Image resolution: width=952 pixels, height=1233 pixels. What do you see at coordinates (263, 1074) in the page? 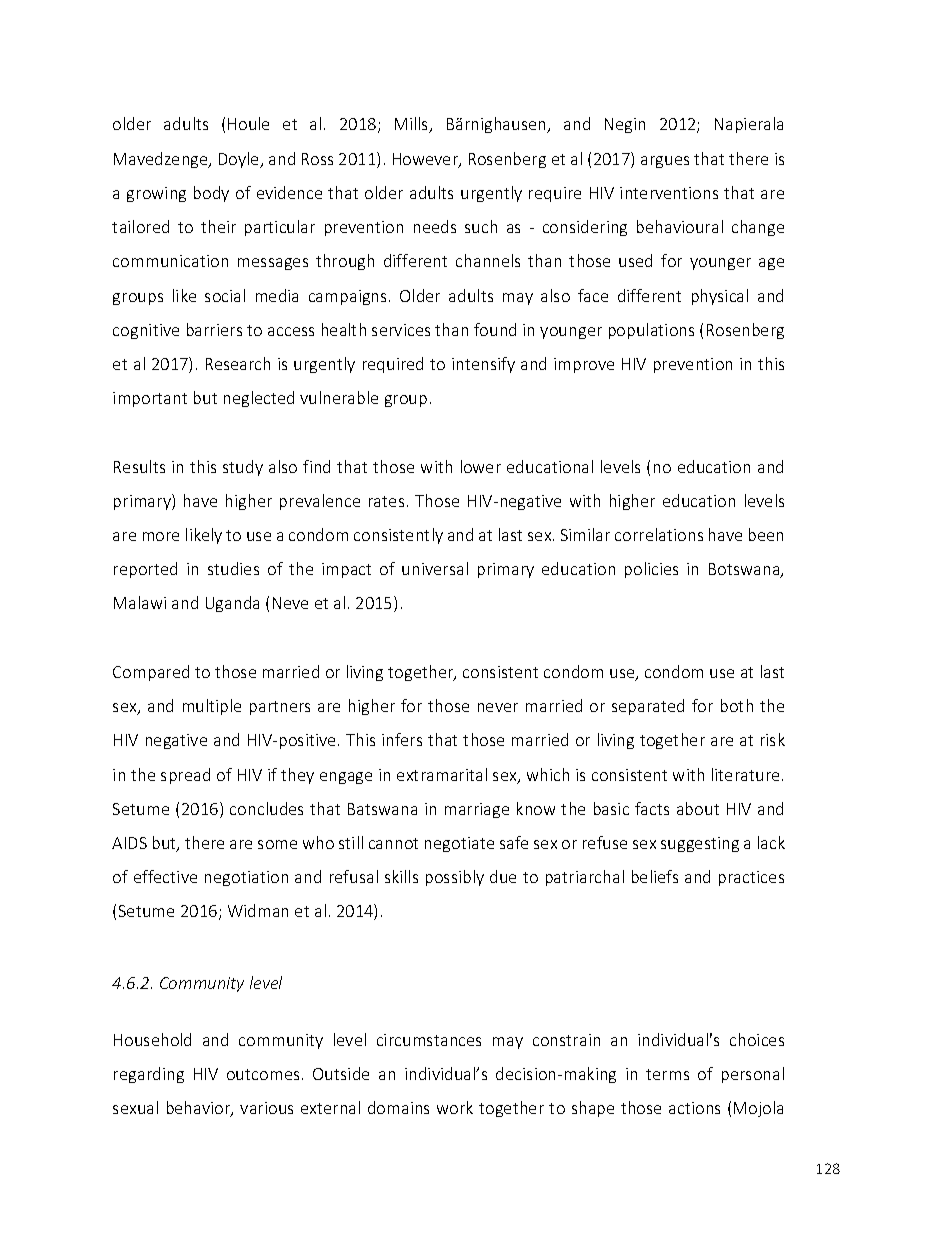
I see `outcomes` at bounding box center [263, 1074].
